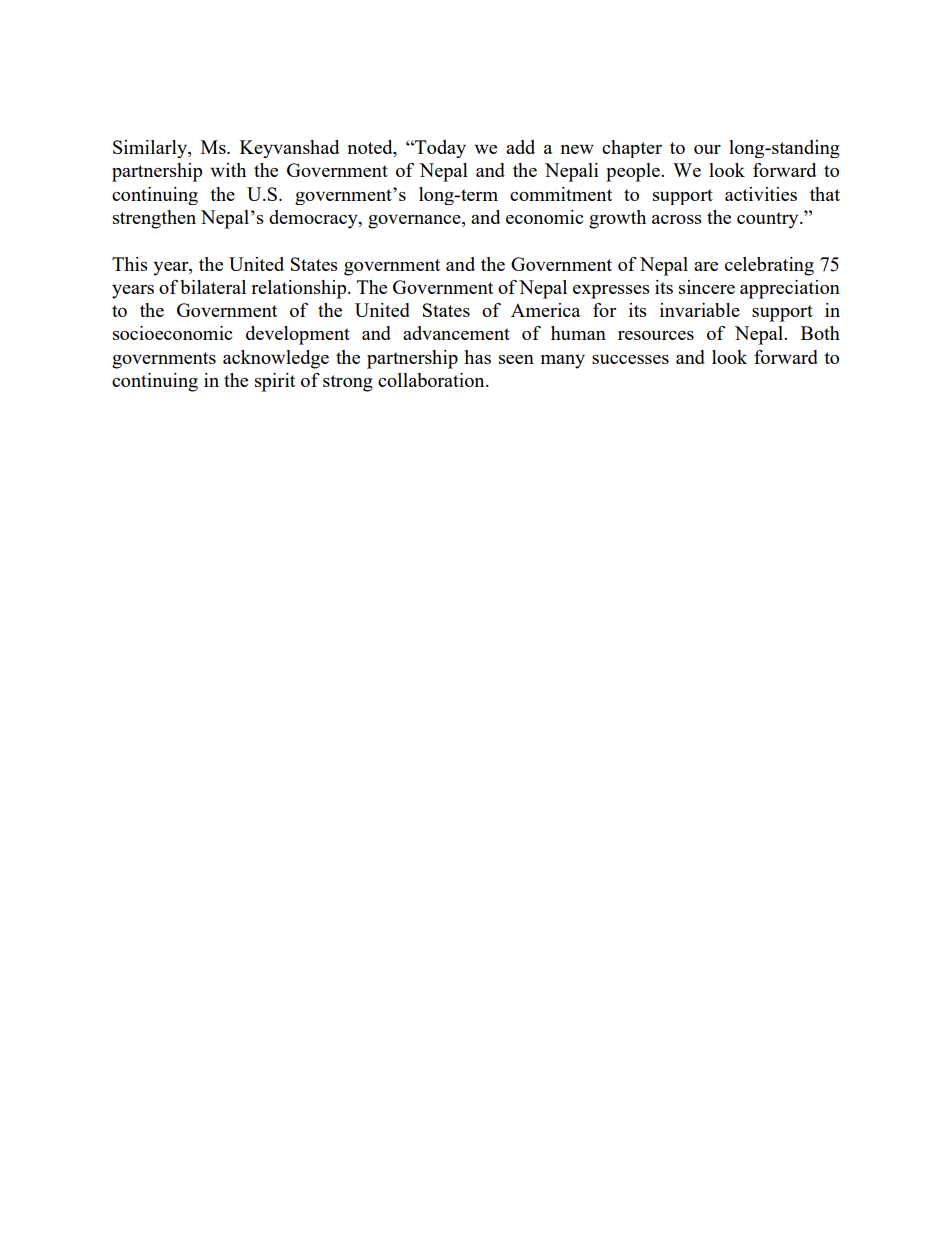  I want to click on This, so click(130, 264).
